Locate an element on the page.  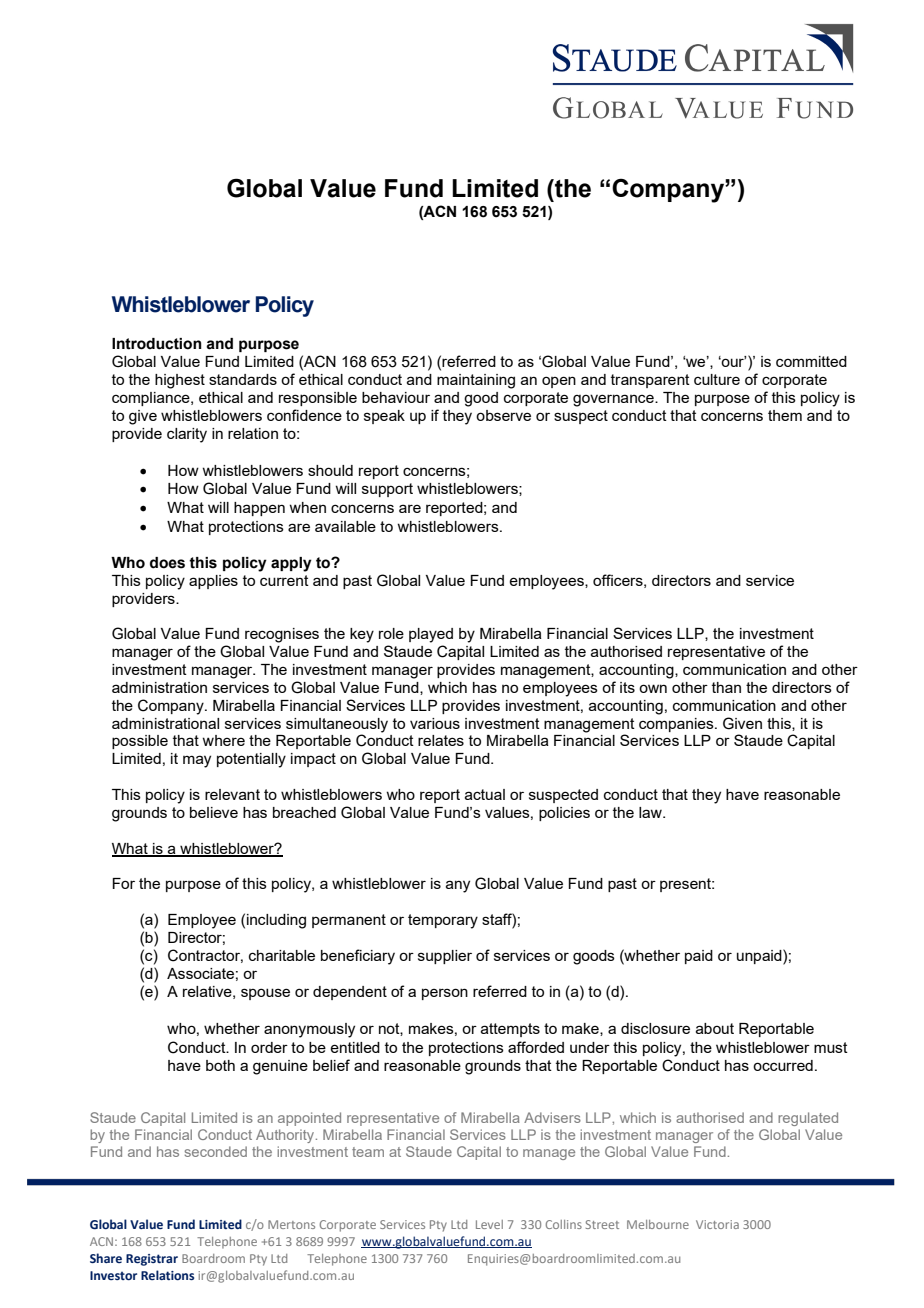
about is located at coordinates (715, 1028).
